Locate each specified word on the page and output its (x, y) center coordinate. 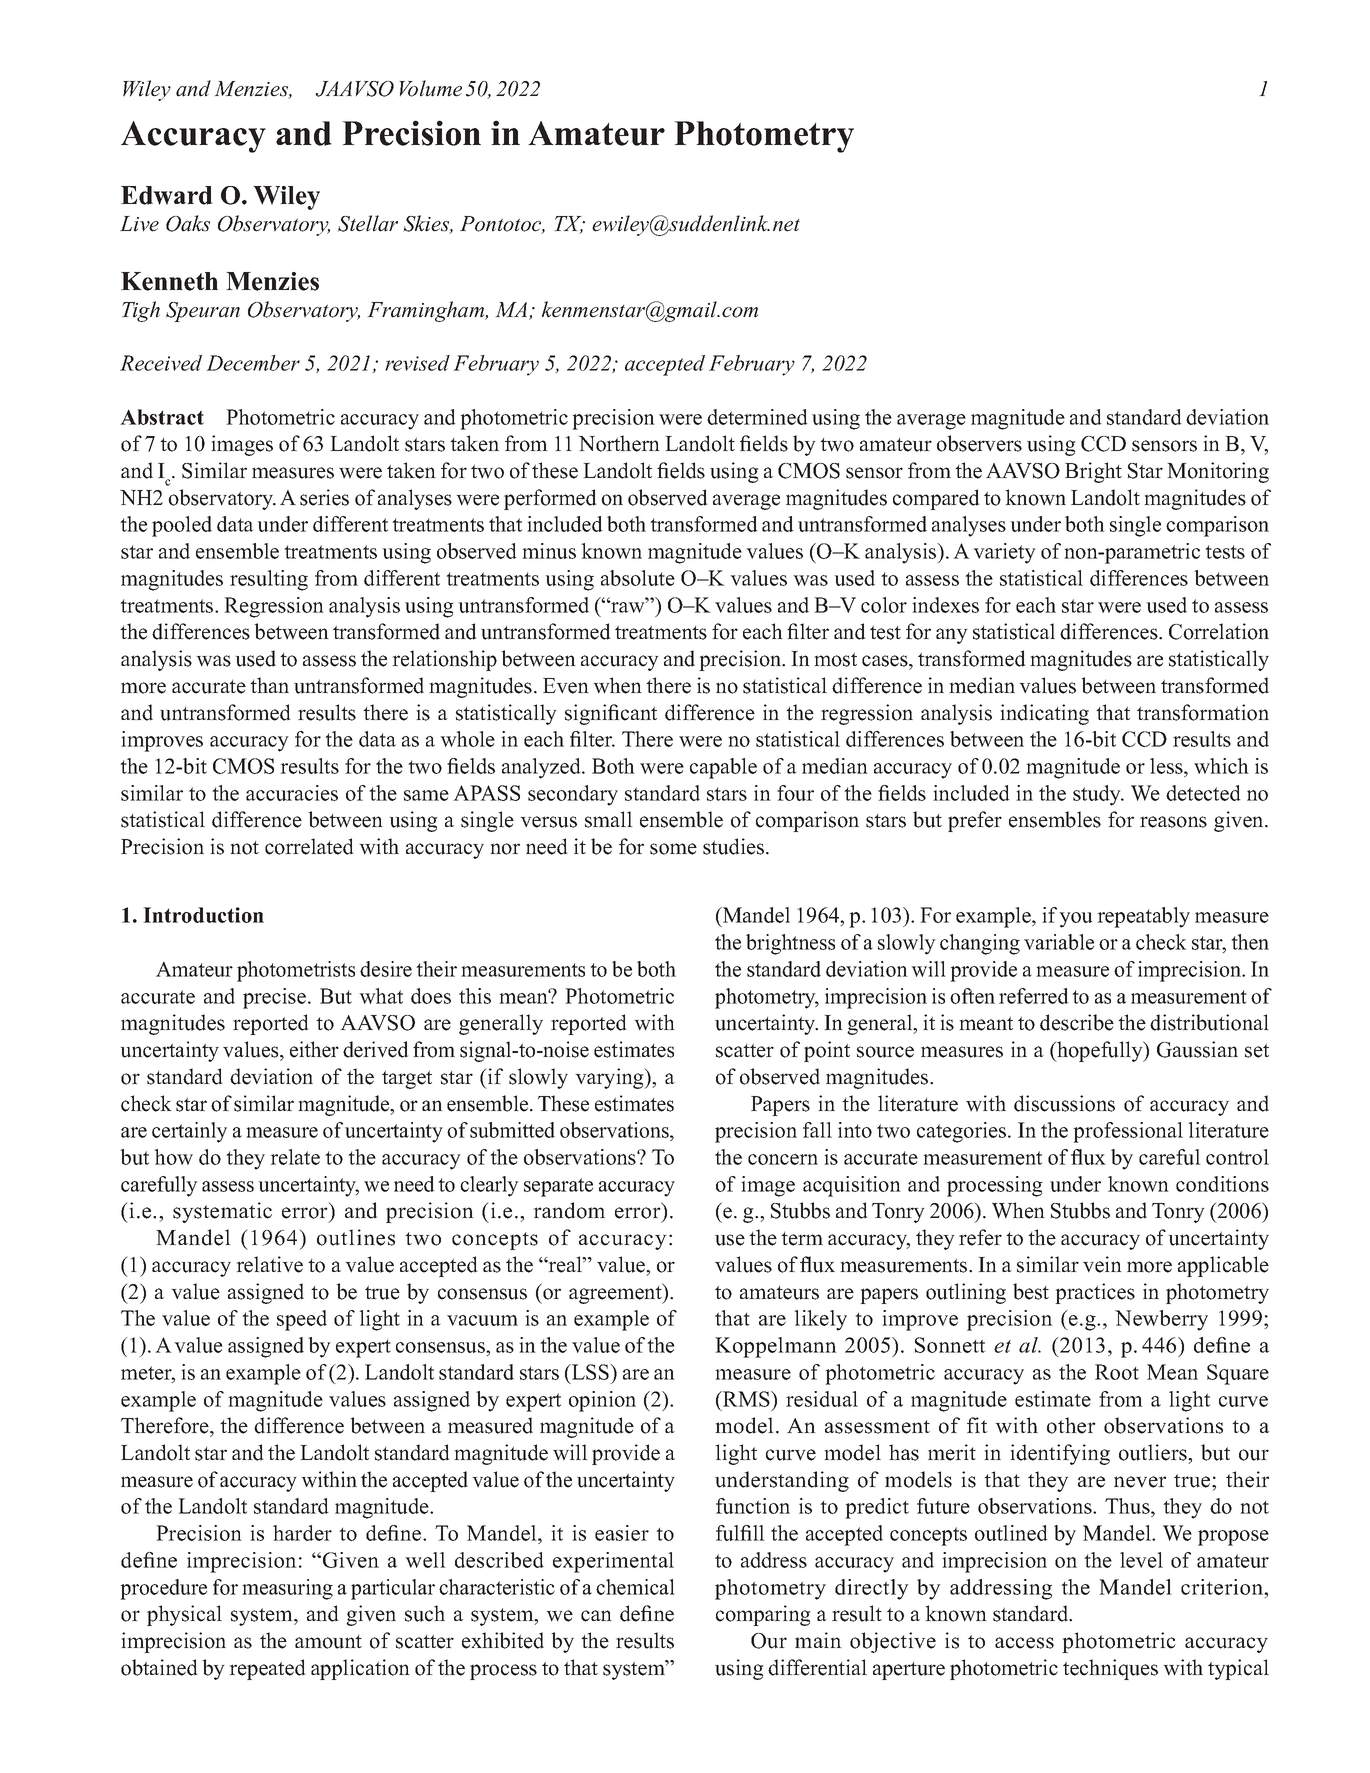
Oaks (188, 223)
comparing (763, 1615)
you (1076, 920)
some (673, 849)
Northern (619, 443)
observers (979, 443)
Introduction (203, 915)
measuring (287, 1589)
